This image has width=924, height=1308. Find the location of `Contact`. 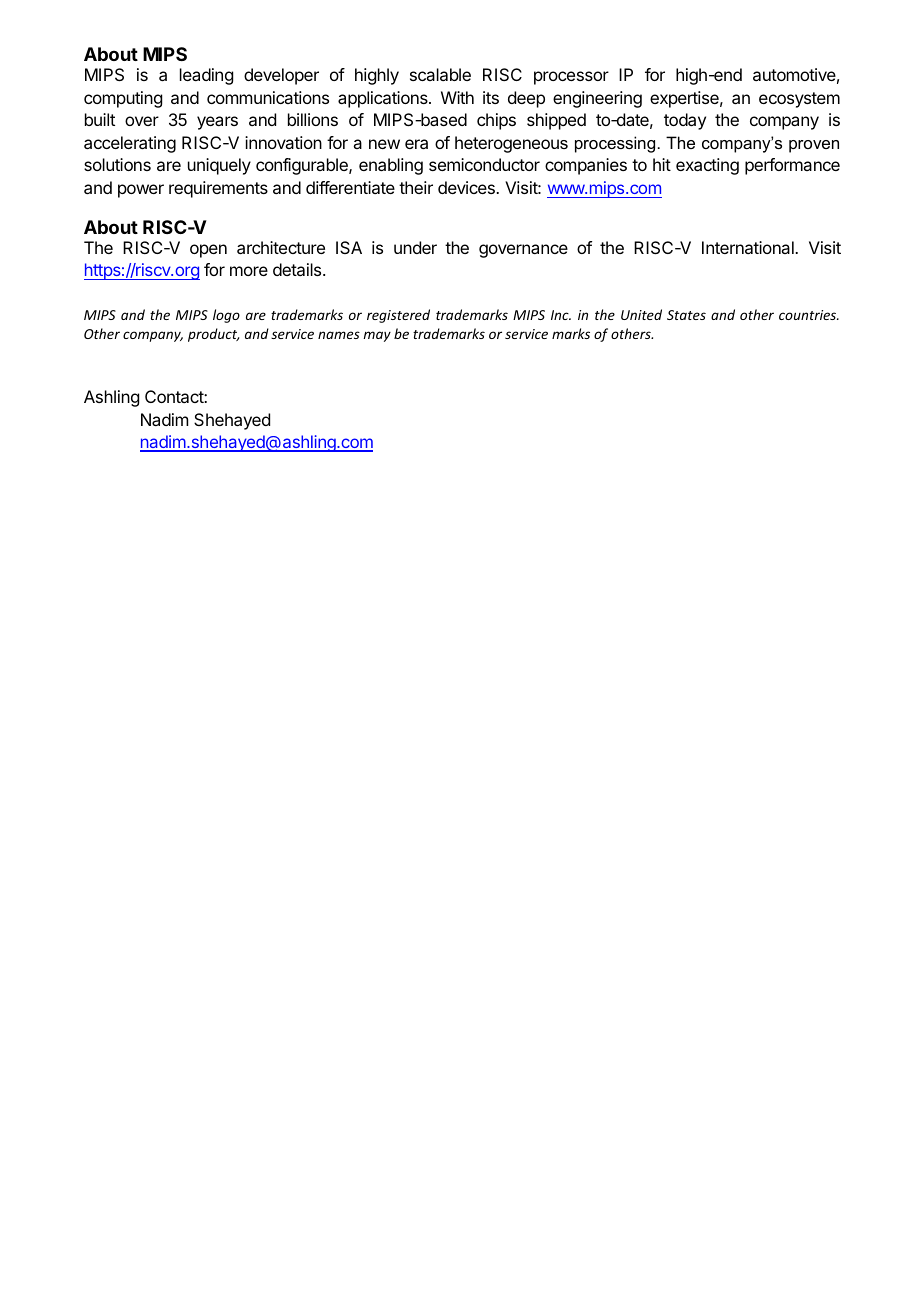

Contact is located at coordinates (175, 396).
